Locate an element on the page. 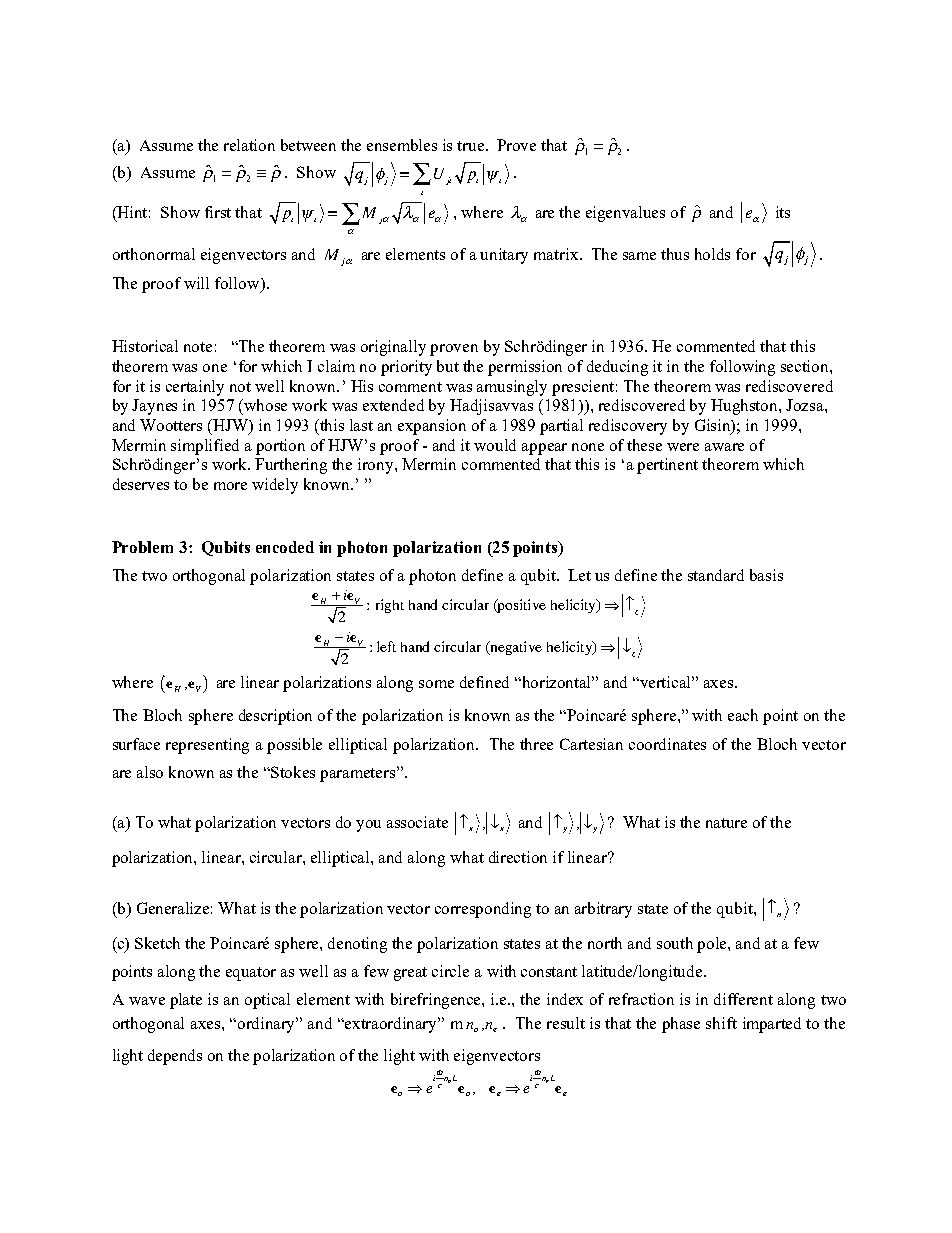 The height and width of the document is (1233, 952). three is located at coordinates (536, 744).
